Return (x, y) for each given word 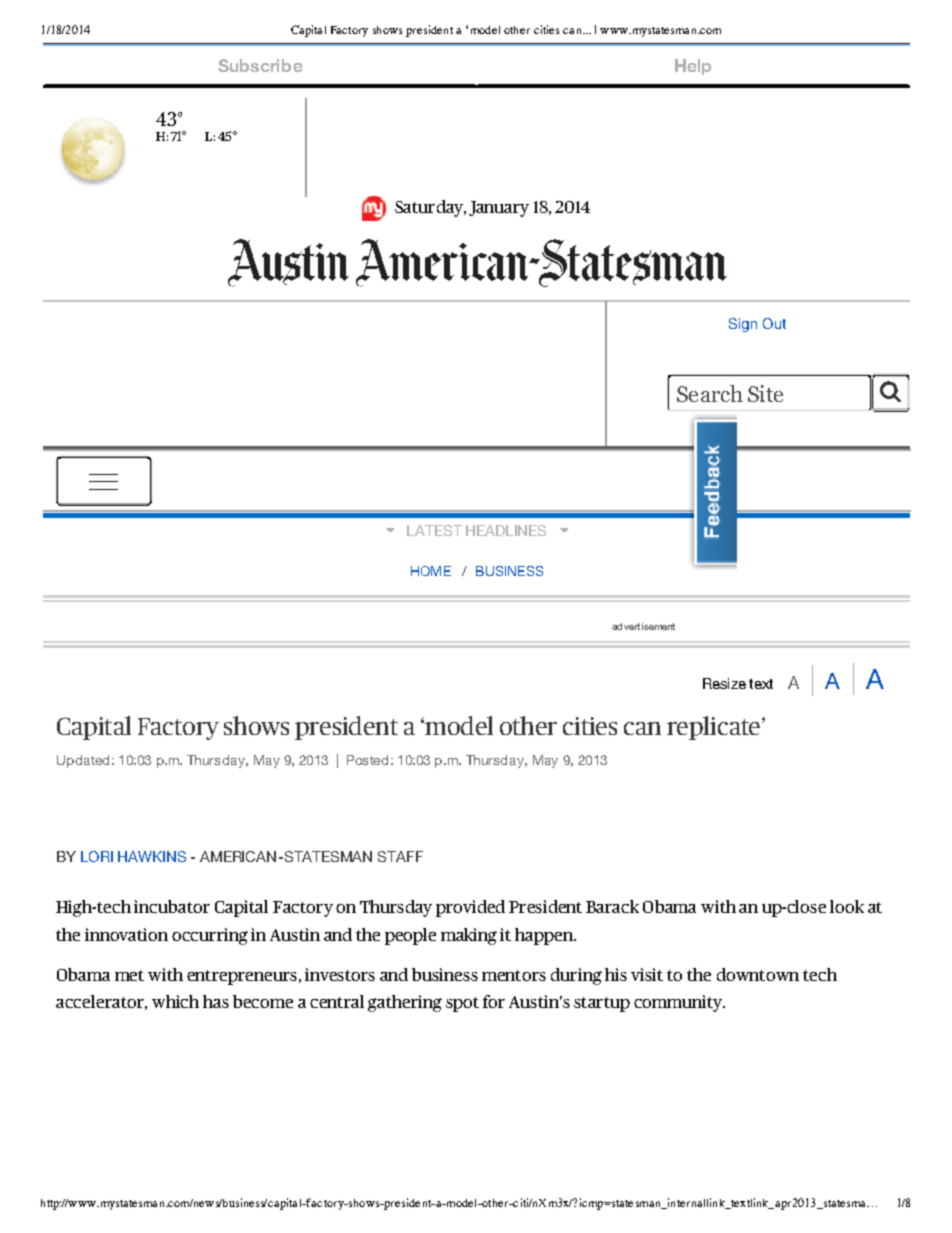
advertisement (643, 626)
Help (693, 67)
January (499, 209)
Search (710, 393)
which (175, 1001)
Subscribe (260, 65)
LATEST (434, 530)
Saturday (430, 208)
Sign (743, 325)
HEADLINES (506, 530)
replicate (715, 728)
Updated (83, 761)
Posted (367, 760)
